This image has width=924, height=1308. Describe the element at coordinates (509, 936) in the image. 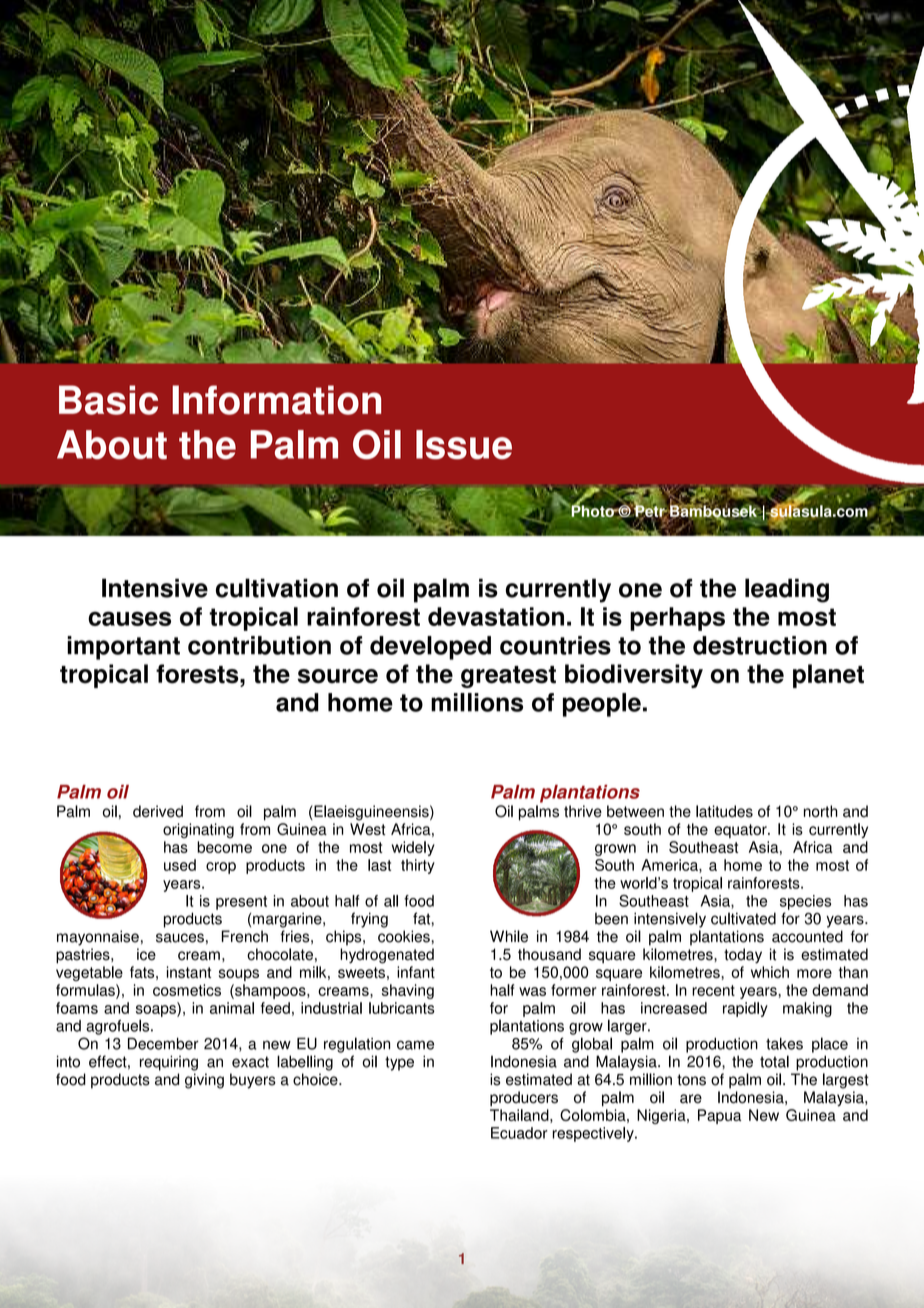

I see `While` at that location.
